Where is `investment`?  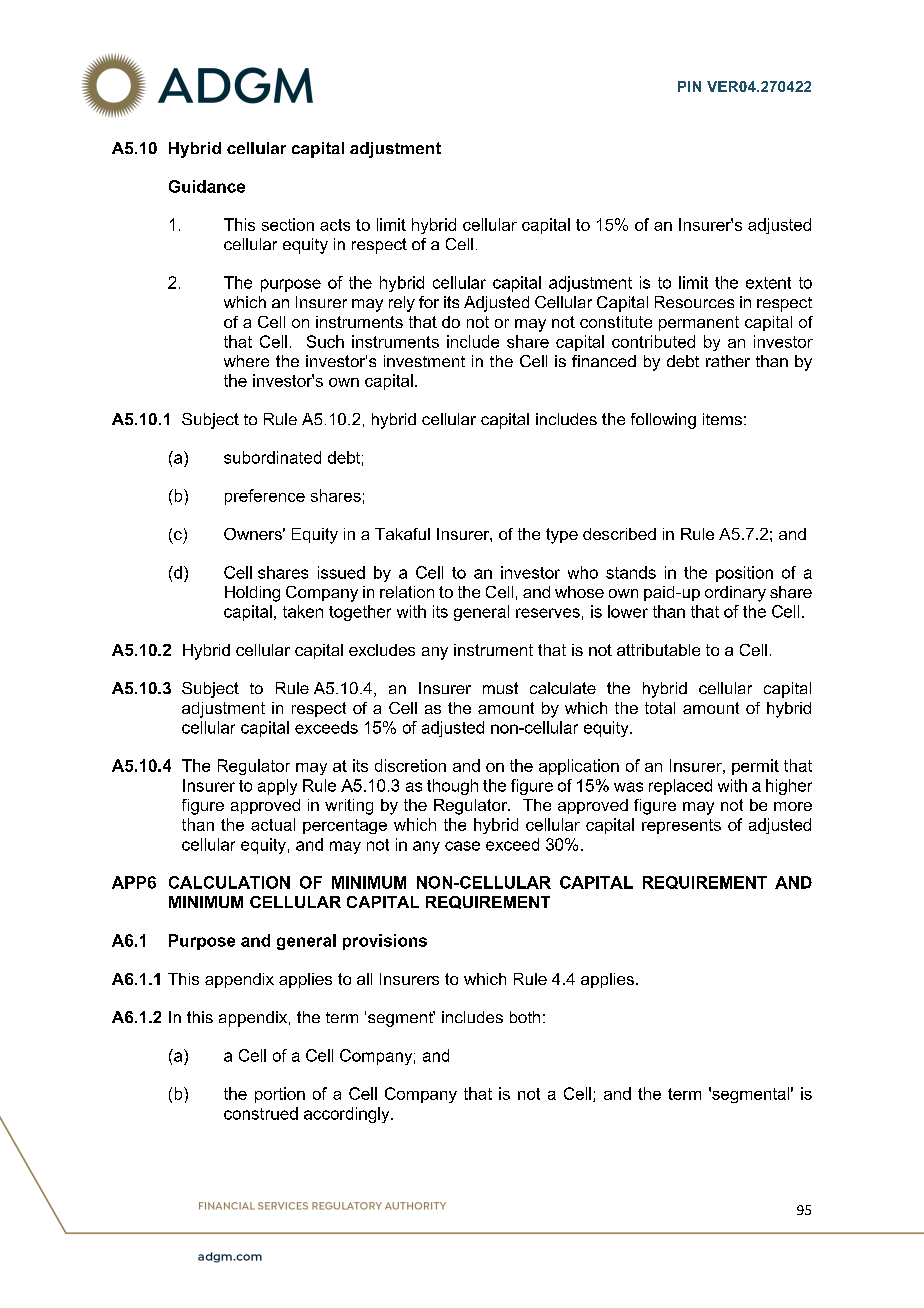 investment is located at coordinates (424, 361).
